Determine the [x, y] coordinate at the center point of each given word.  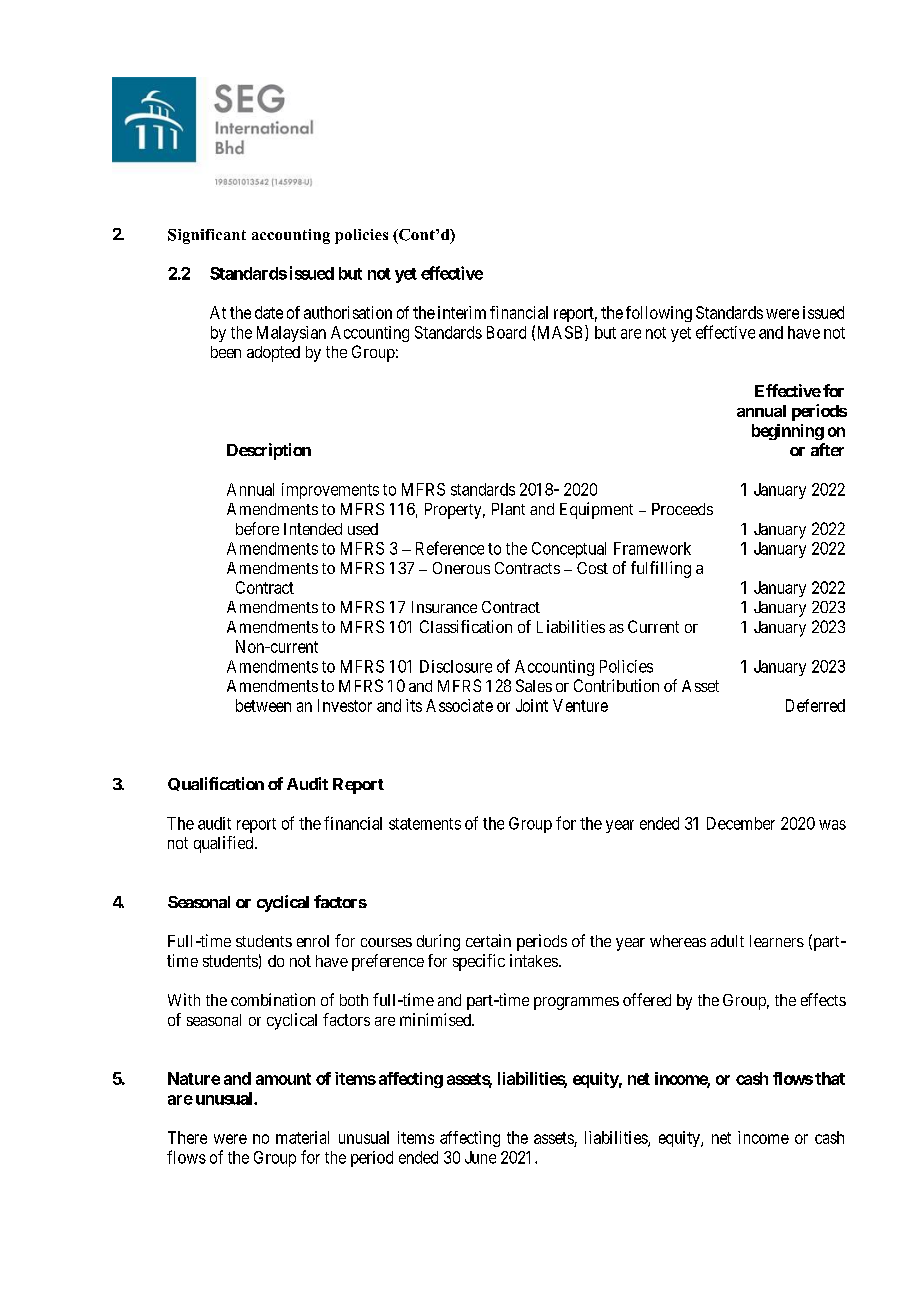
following [659, 314]
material [302, 1137]
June [480, 1157]
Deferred [815, 705]
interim [462, 312]
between [263, 705]
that [830, 1078]
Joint [532, 705]
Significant [207, 236]
